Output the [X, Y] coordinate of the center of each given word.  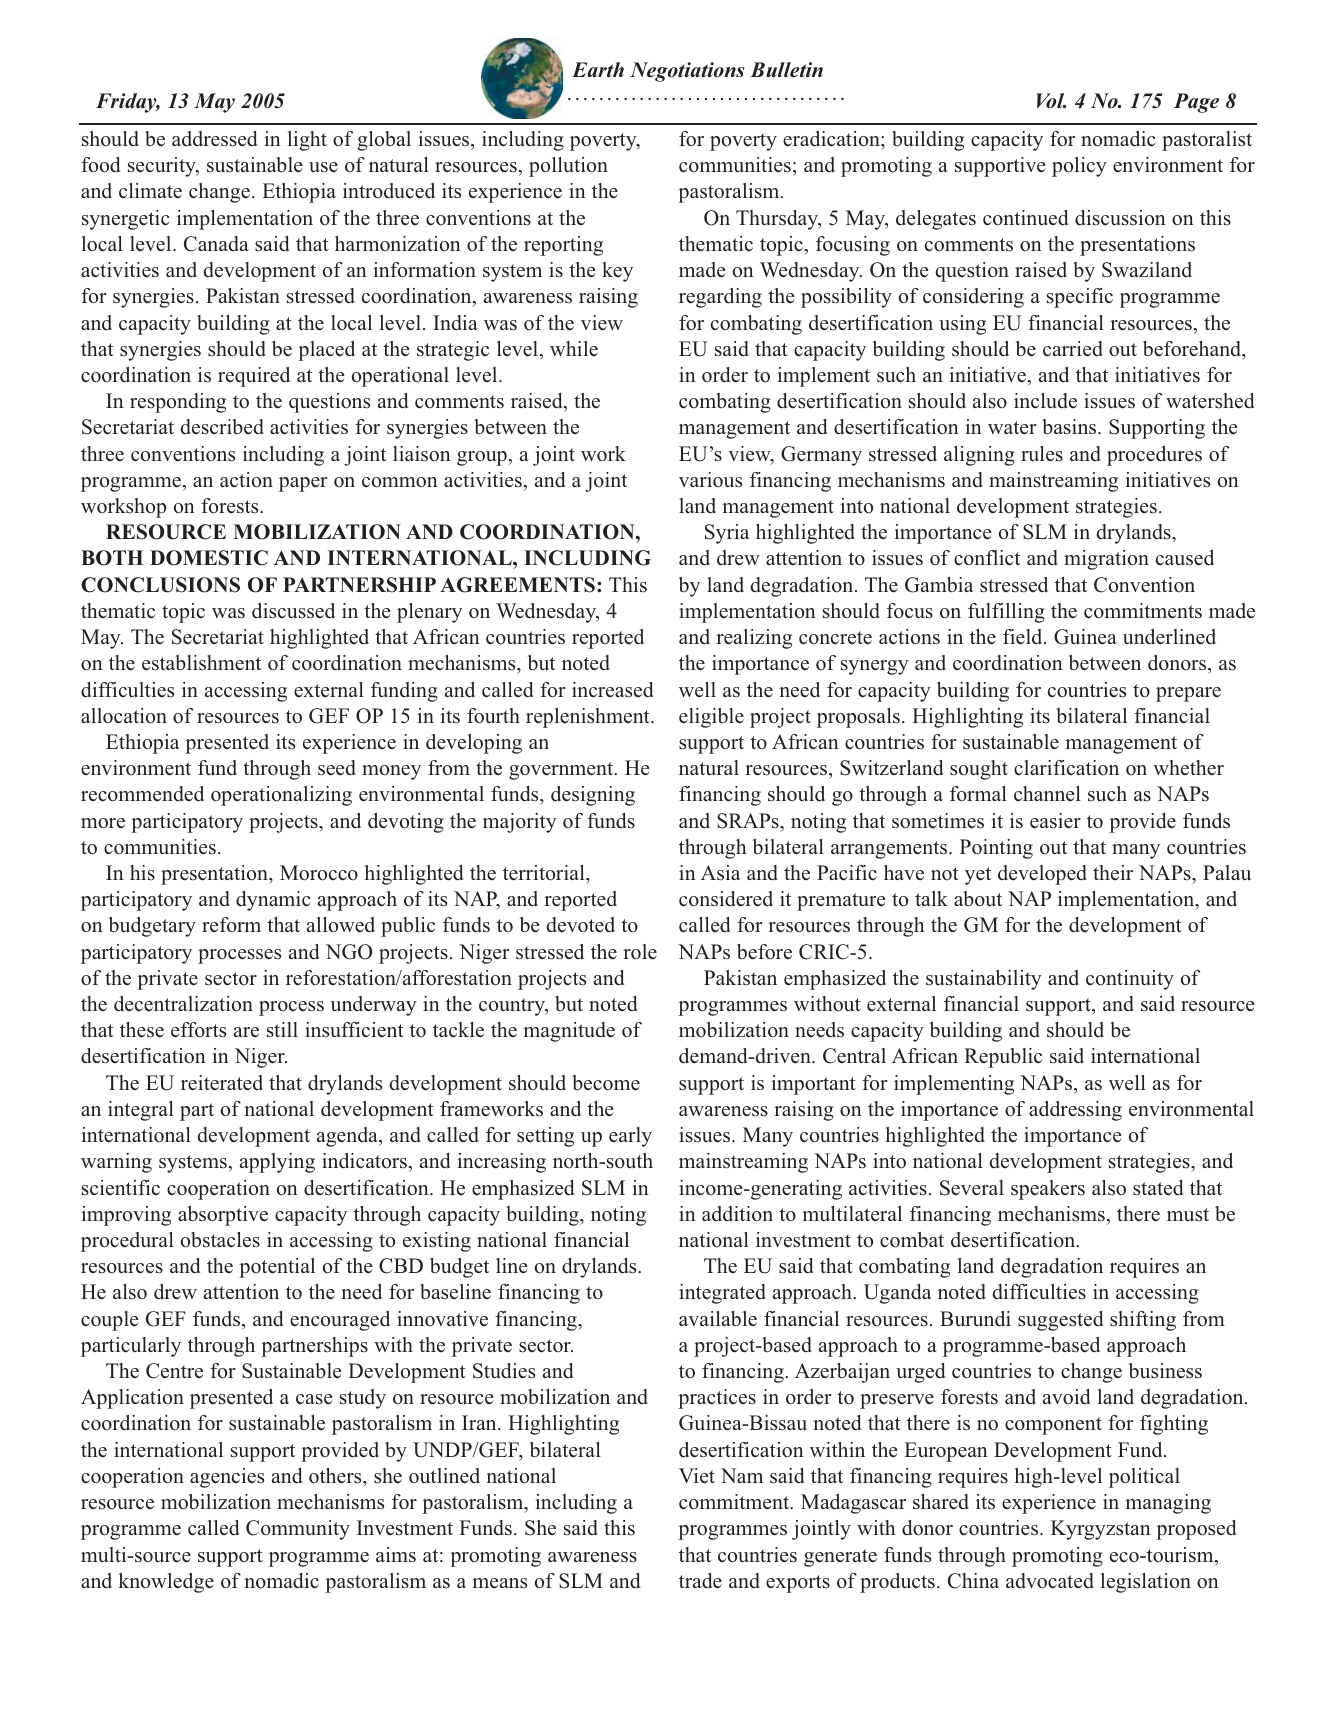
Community [298, 1530]
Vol [1051, 101]
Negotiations [687, 72]
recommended [142, 794]
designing [593, 796]
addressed [214, 139]
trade [700, 1581]
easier [1055, 821]
